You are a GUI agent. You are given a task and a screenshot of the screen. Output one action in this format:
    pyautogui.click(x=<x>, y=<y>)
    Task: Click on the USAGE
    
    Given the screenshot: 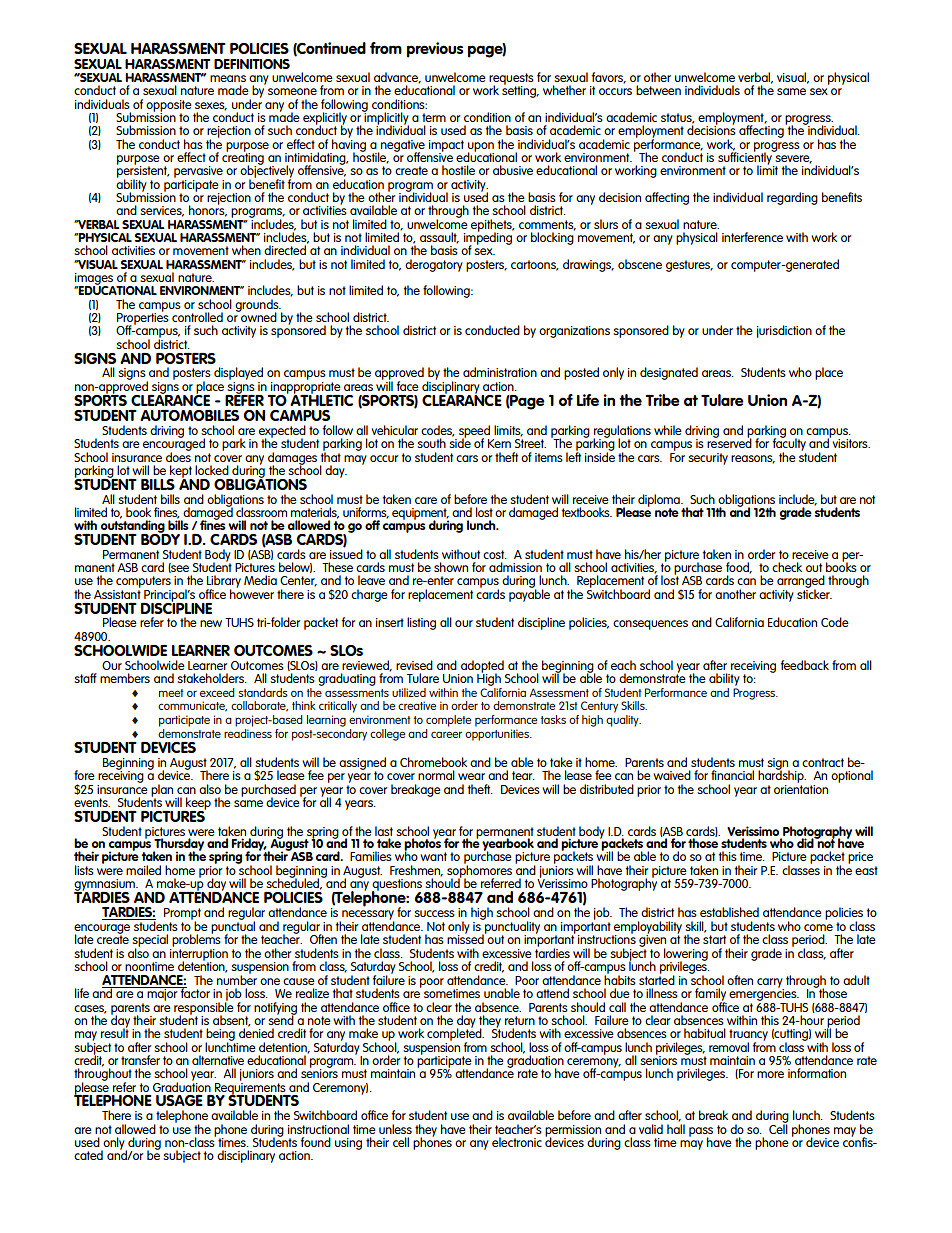 What is the action you would take?
    pyautogui.click(x=179, y=1100)
